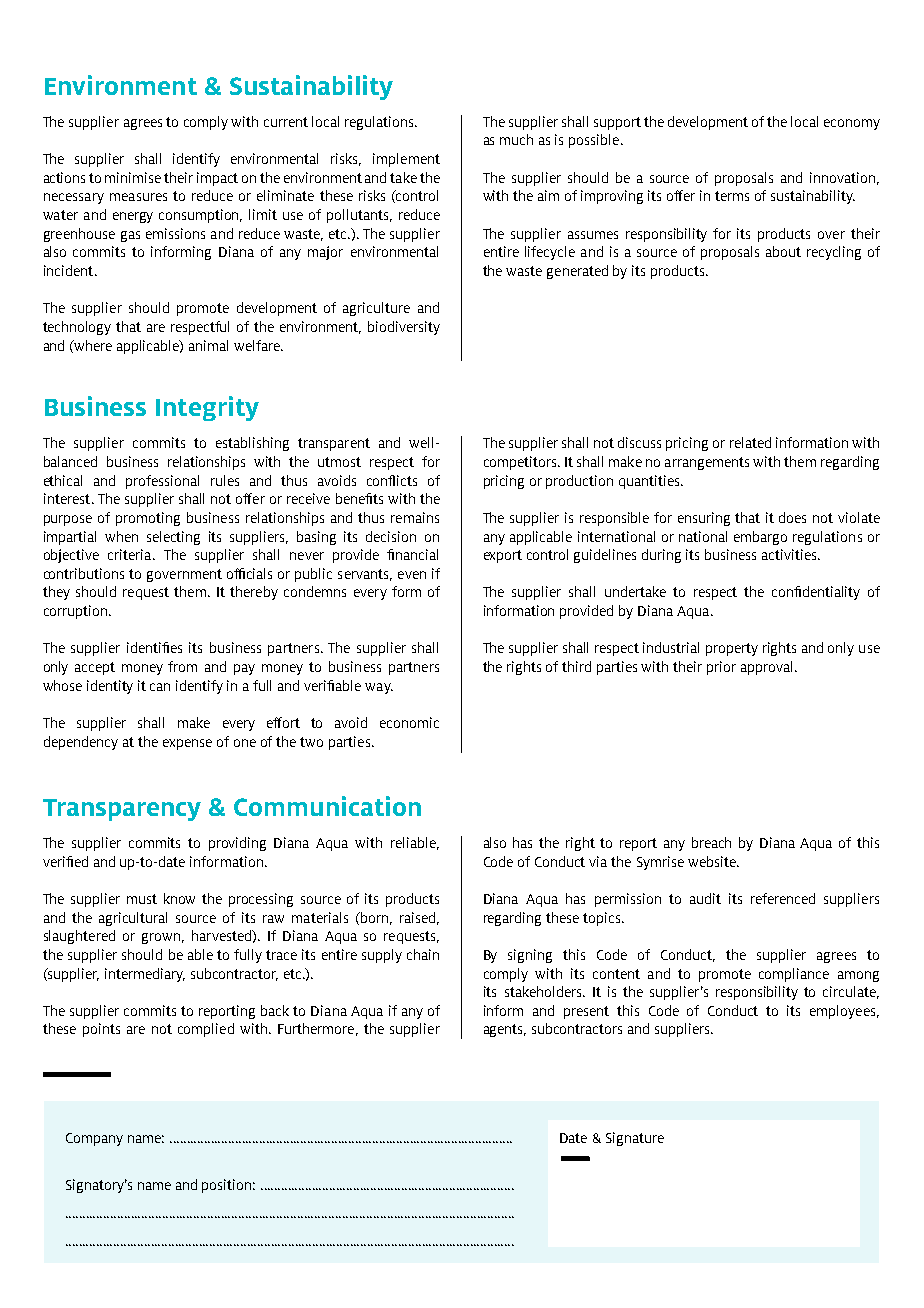 The image size is (924, 1308). What do you see at coordinates (635, 1139) in the page?
I see `Signature` at bounding box center [635, 1139].
